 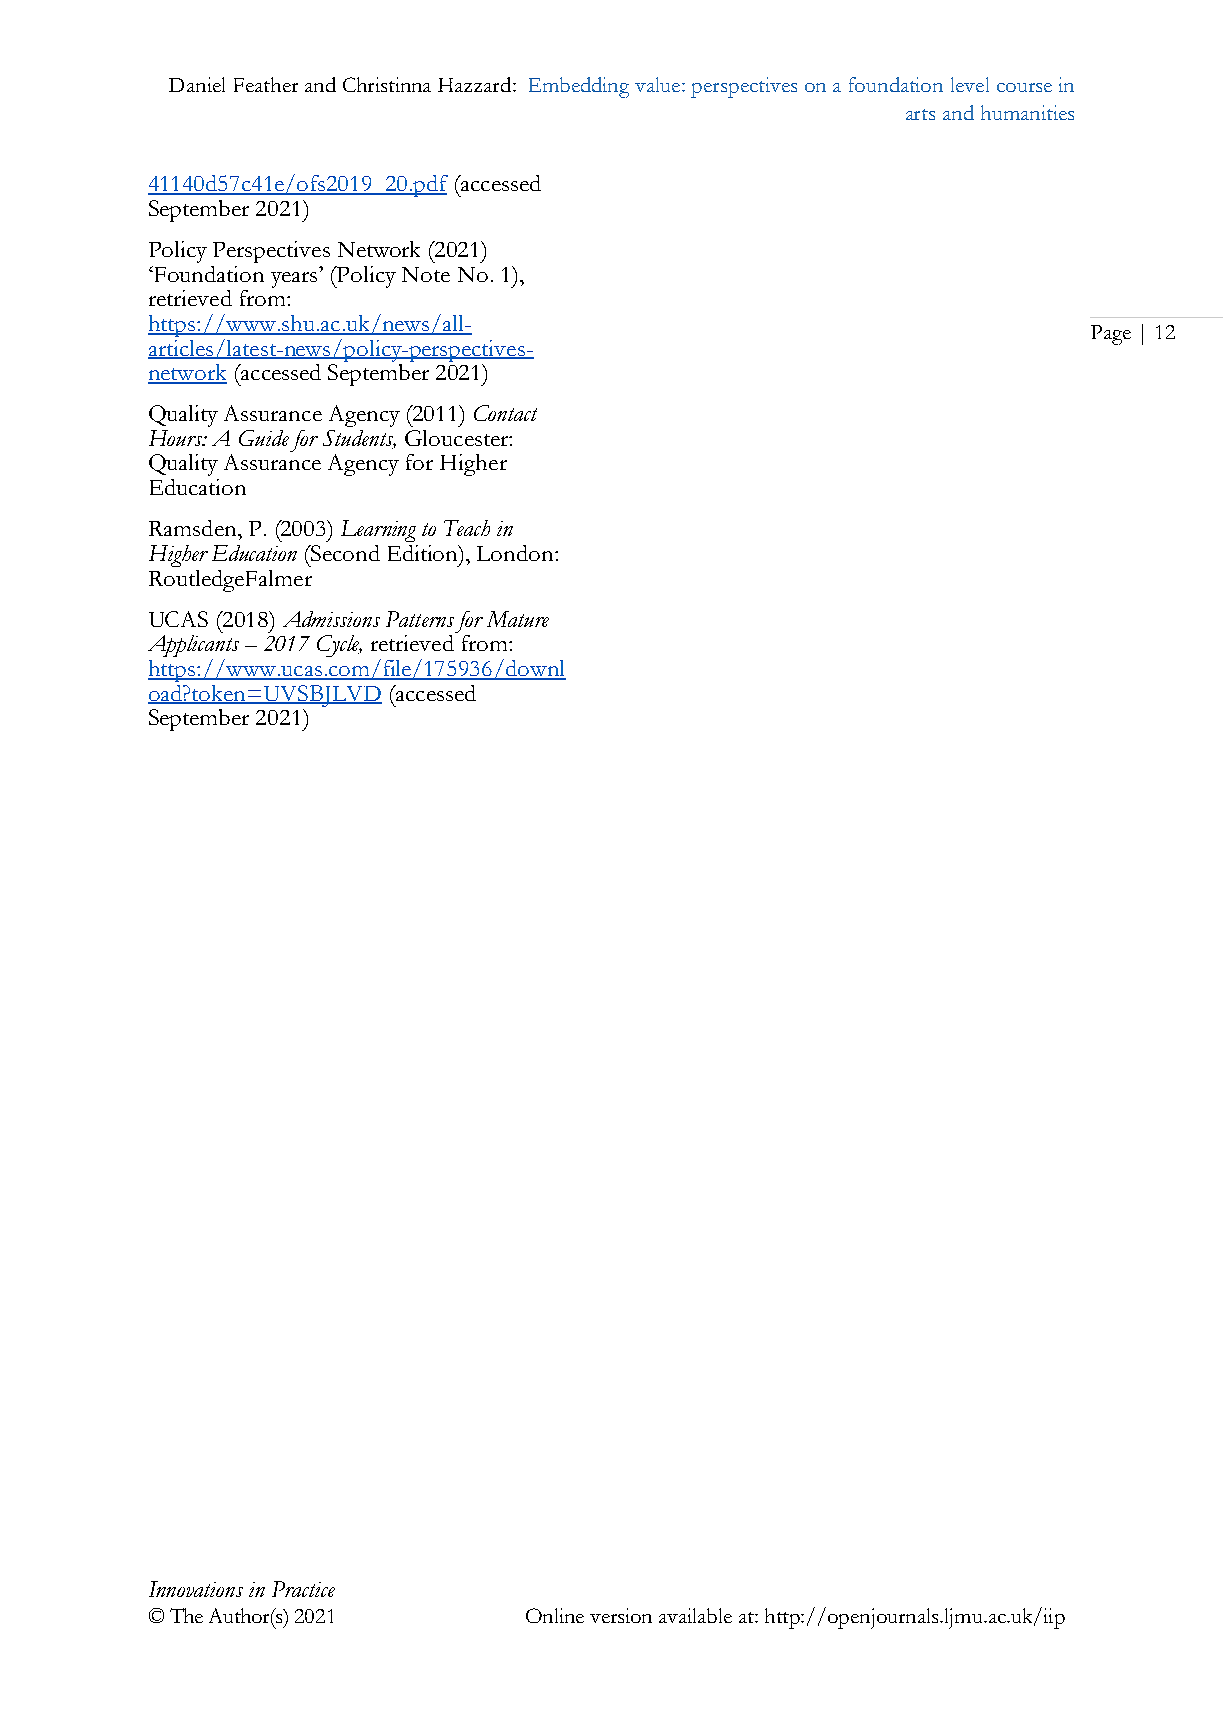 I want to click on Cycle, so click(x=339, y=646).
